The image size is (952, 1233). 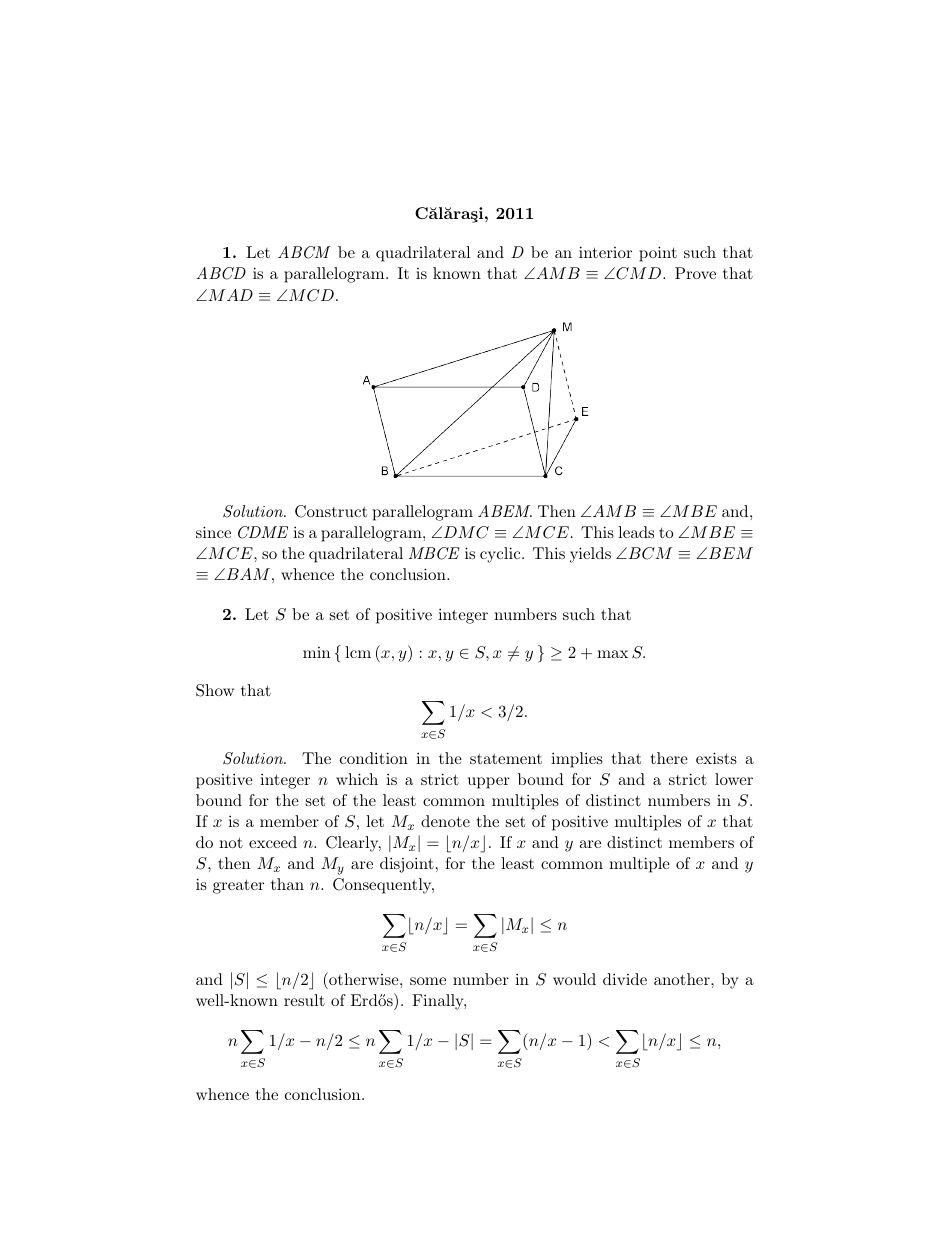 What do you see at coordinates (612, 654) in the screenshot?
I see `max` at bounding box center [612, 654].
